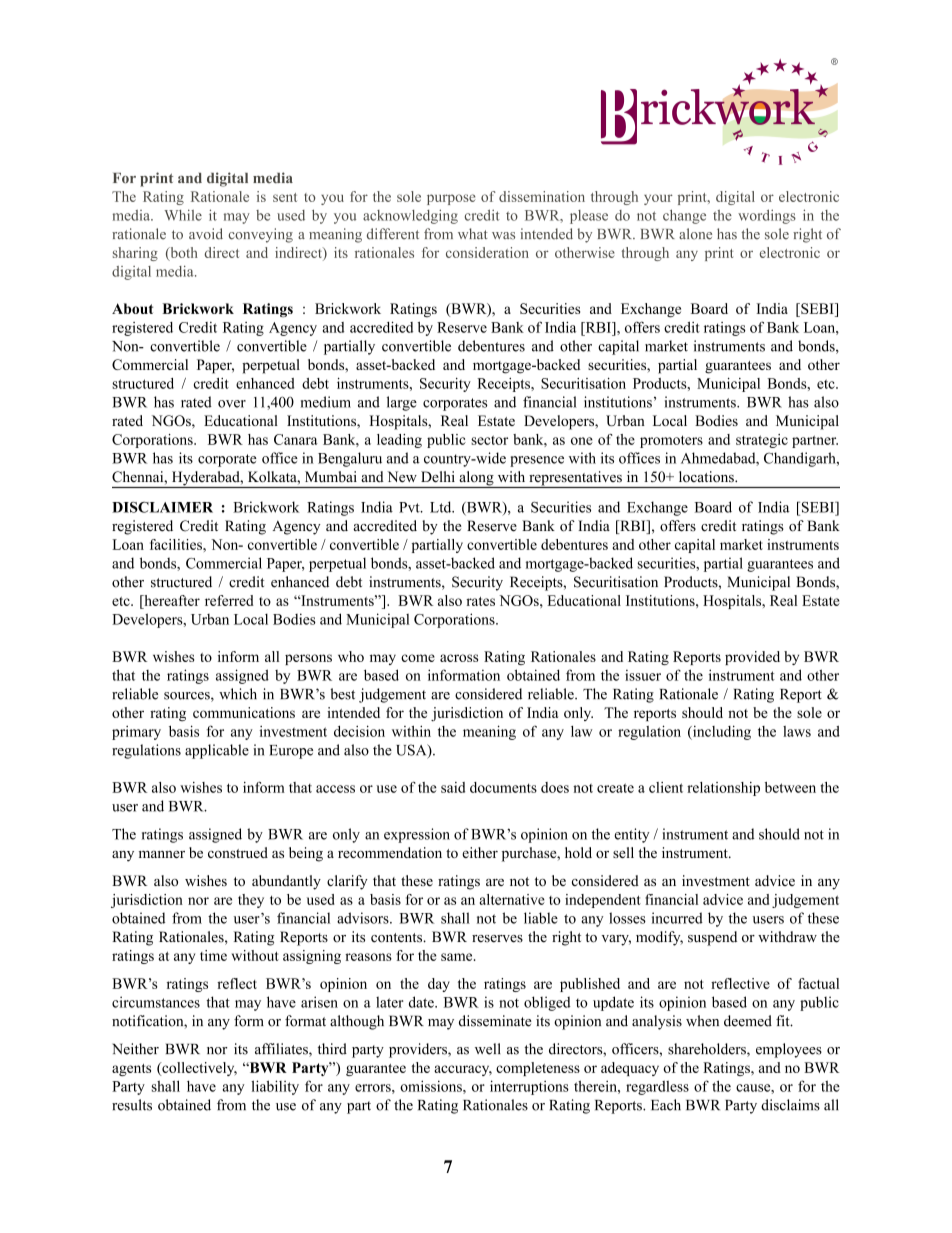 Image resolution: width=952 pixels, height=1233 pixels. I want to click on wordings, so click(767, 216).
